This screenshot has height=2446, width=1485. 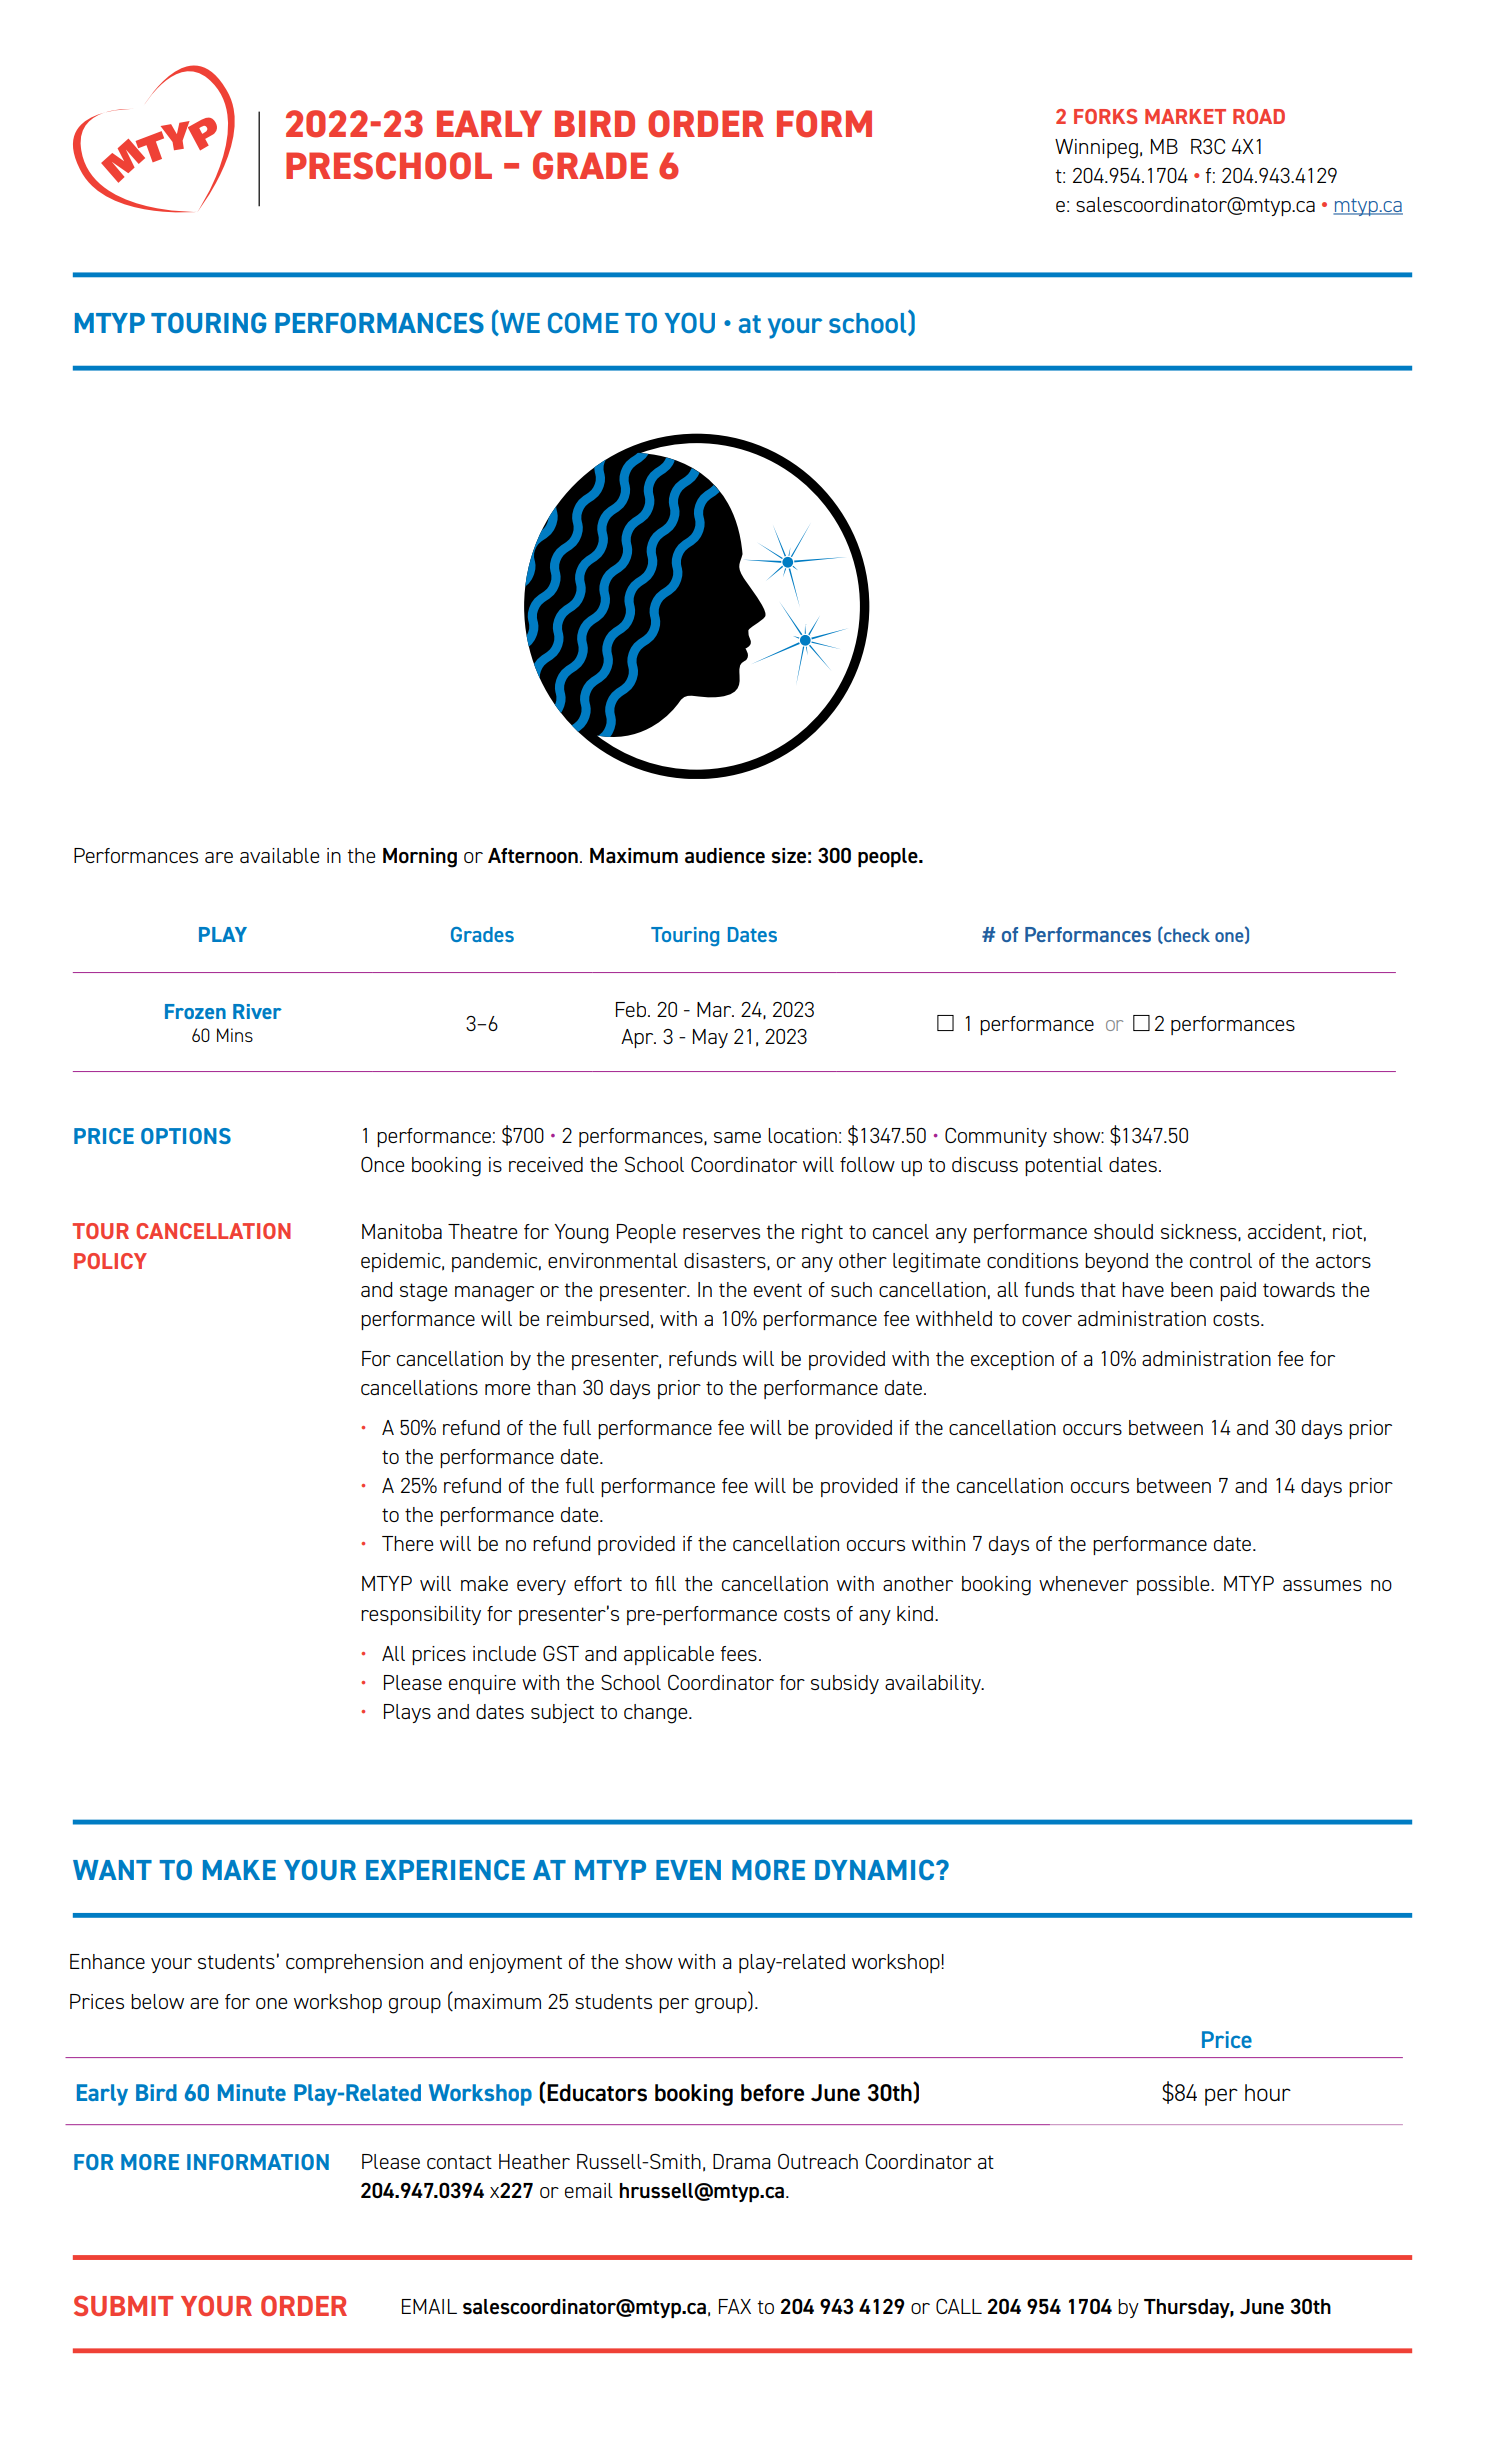 I want to click on COME, so click(x=583, y=322).
